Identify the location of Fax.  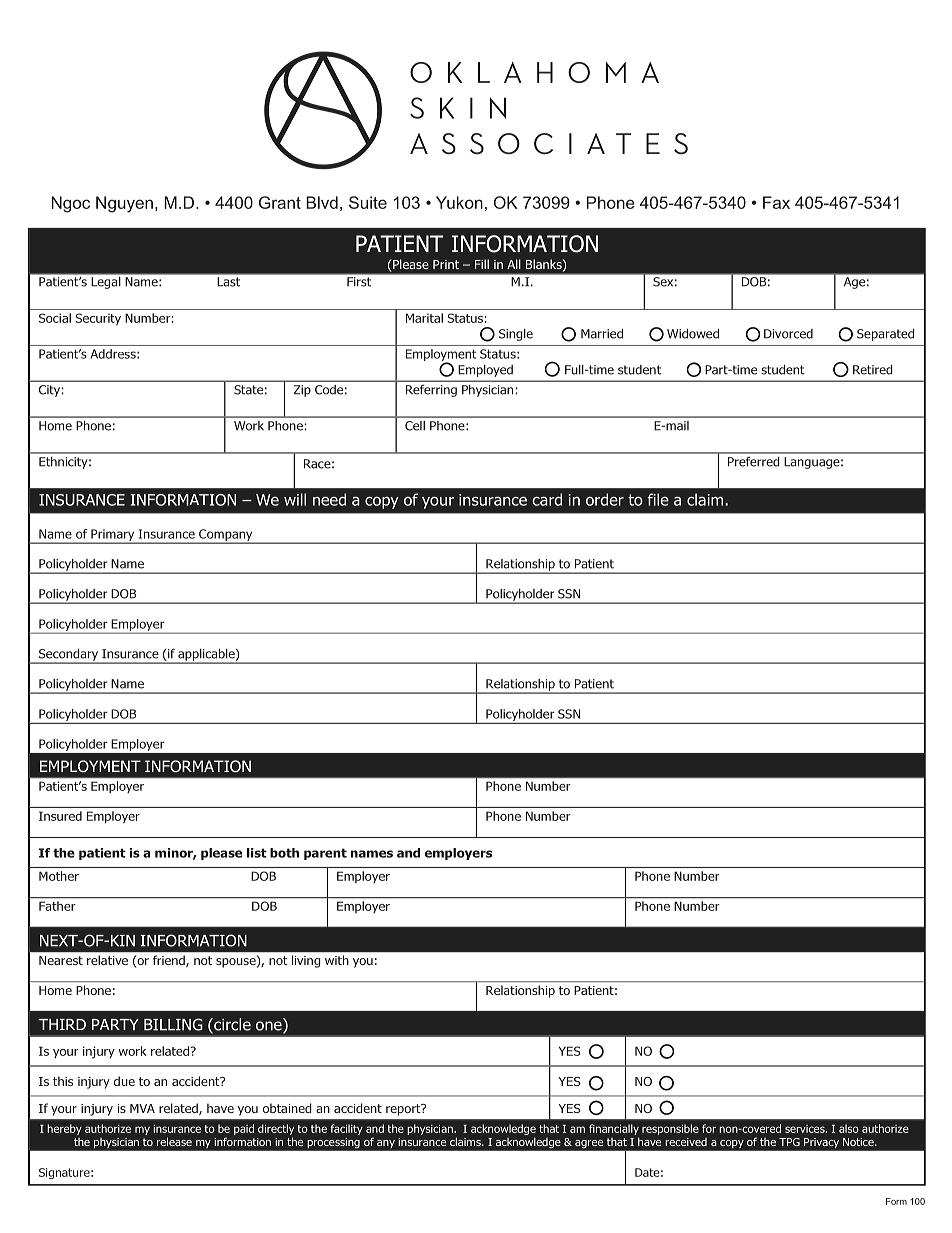
(776, 202).
